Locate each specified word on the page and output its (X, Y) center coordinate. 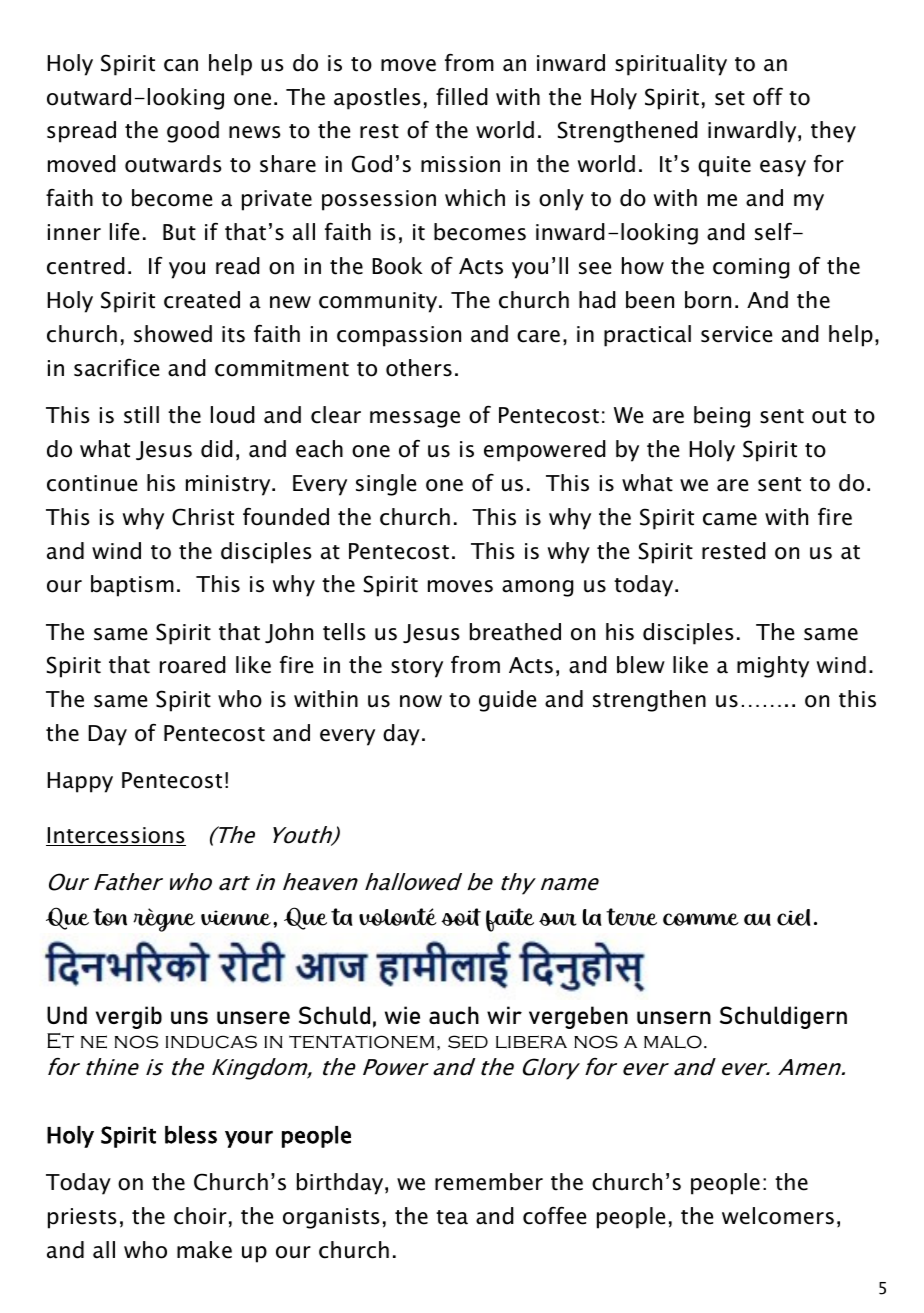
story (417, 668)
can (181, 65)
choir (200, 1216)
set (730, 98)
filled (462, 96)
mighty (773, 667)
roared (193, 665)
